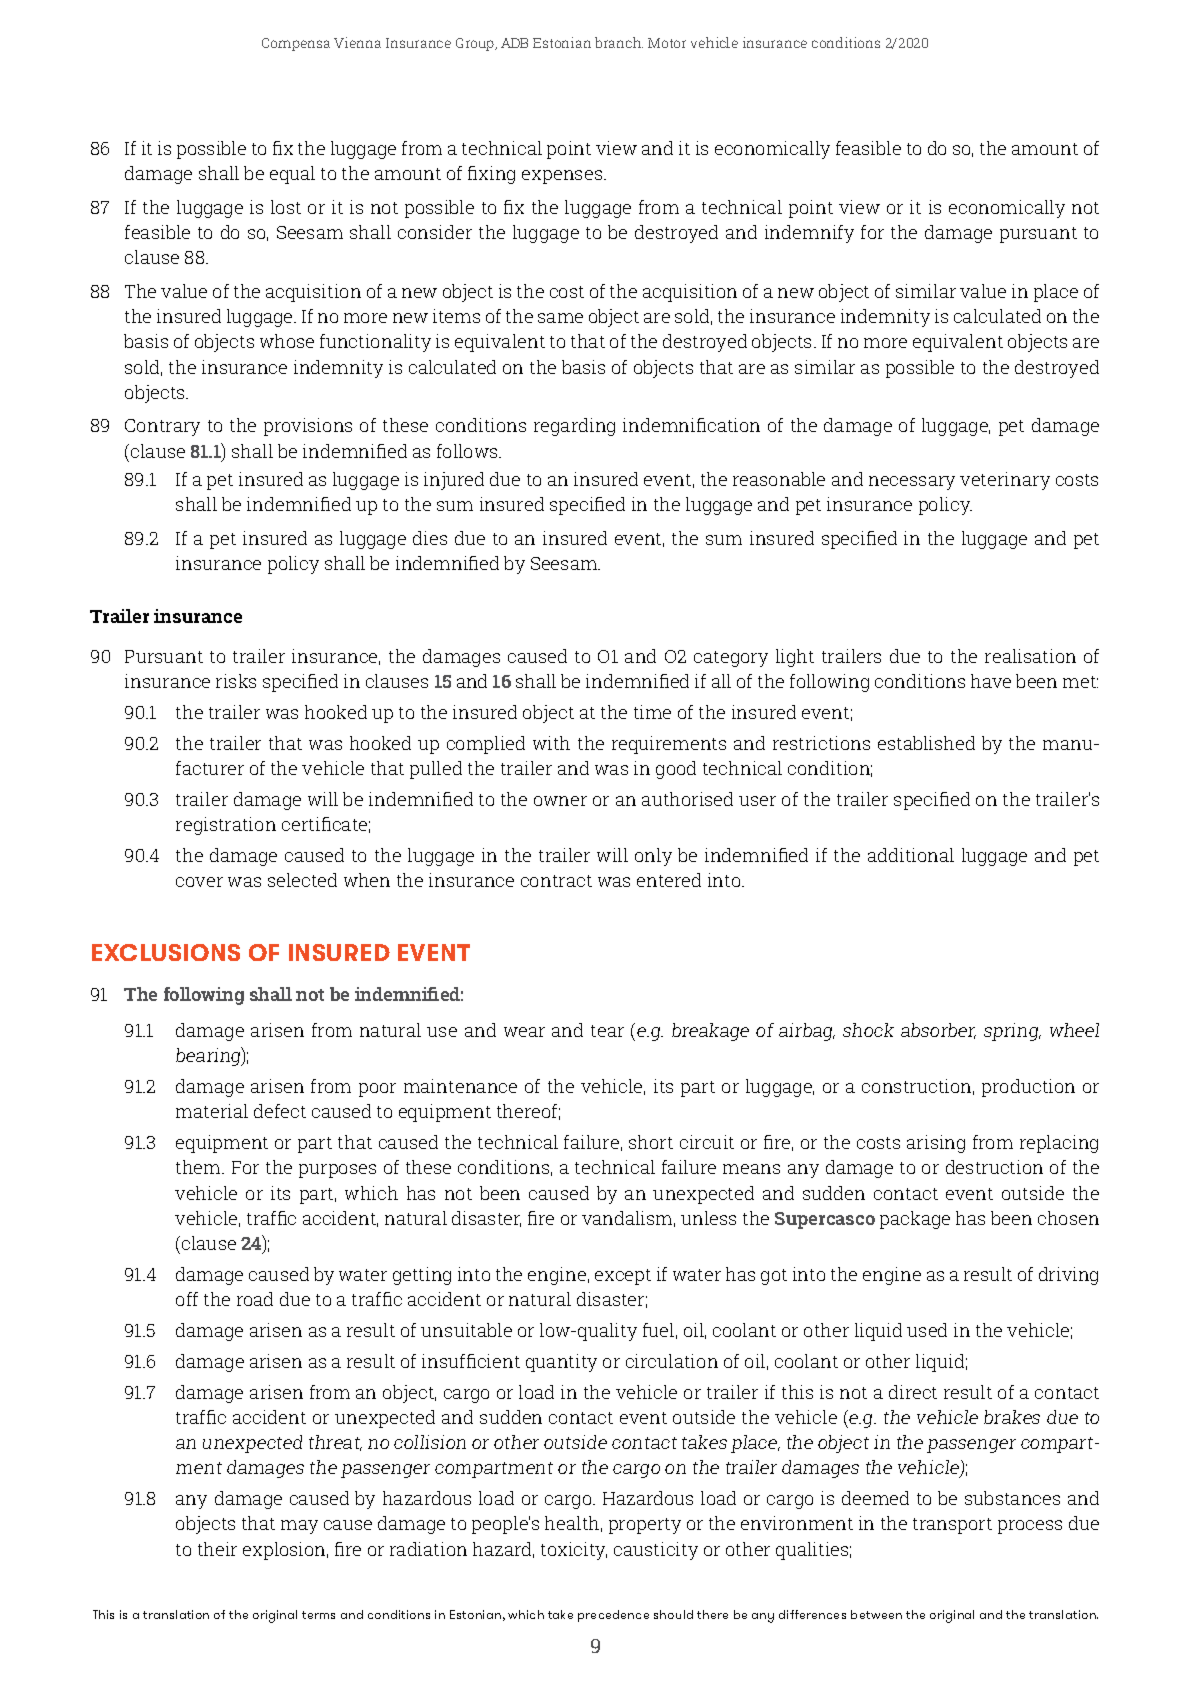 The height and width of the screenshot is (1684, 1191). What do you see at coordinates (574, 1551) in the screenshot?
I see `toxicity` at bounding box center [574, 1551].
